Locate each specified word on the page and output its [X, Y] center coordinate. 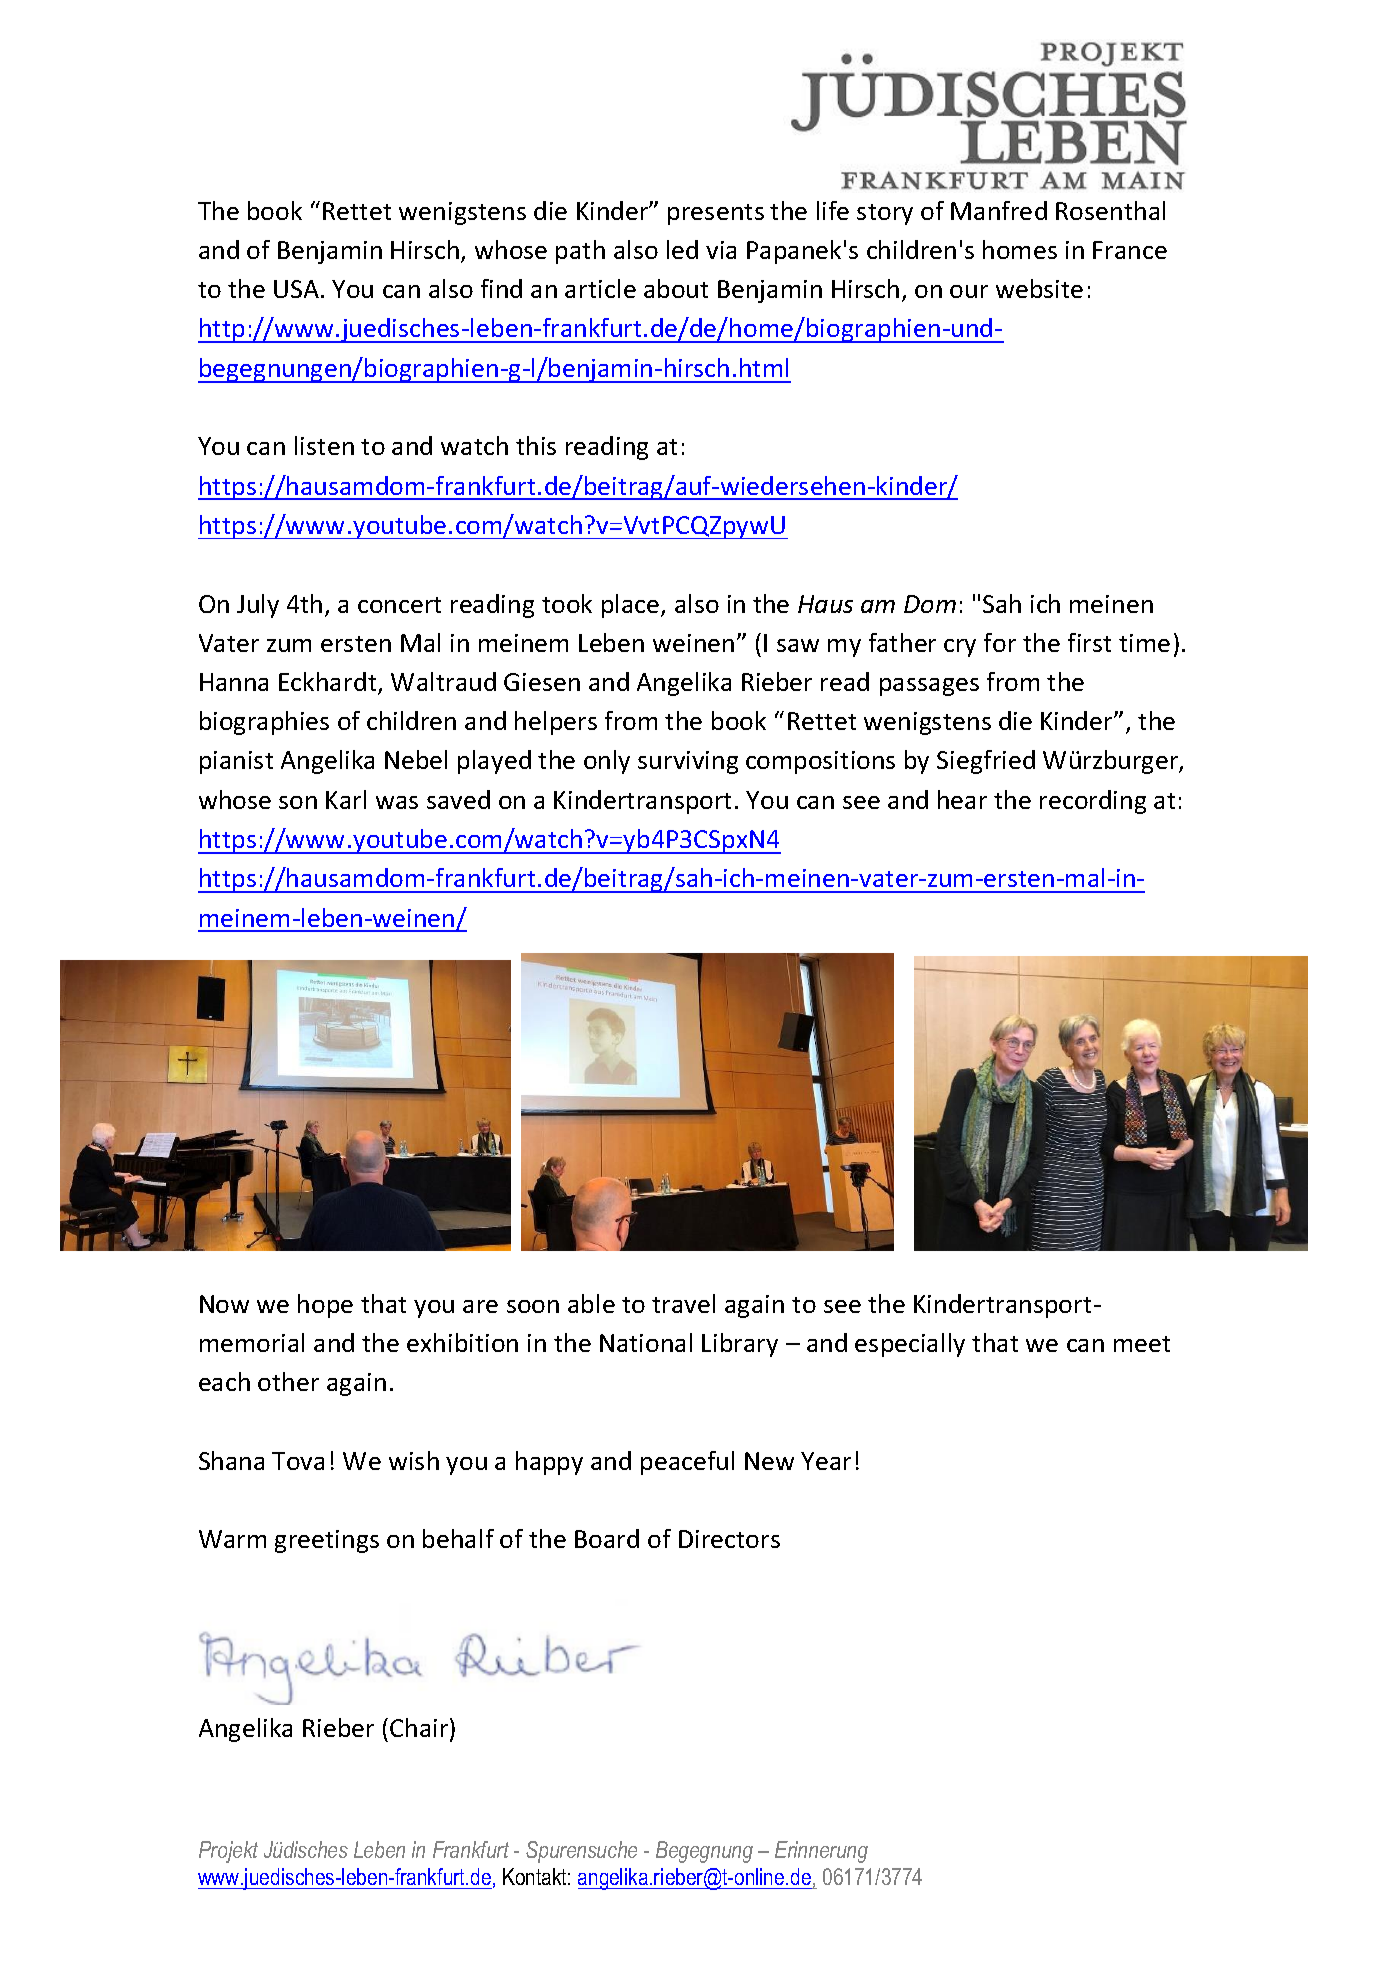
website [1039, 288]
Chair [420, 1729]
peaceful [687, 1463]
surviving [688, 762]
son [298, 802]
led [682, 249]
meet [1142, 1344]
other [288, 1381]
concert [399, 605]
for [1000, 642]
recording [1093, 802]
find [501, 288]
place [632, 606]
